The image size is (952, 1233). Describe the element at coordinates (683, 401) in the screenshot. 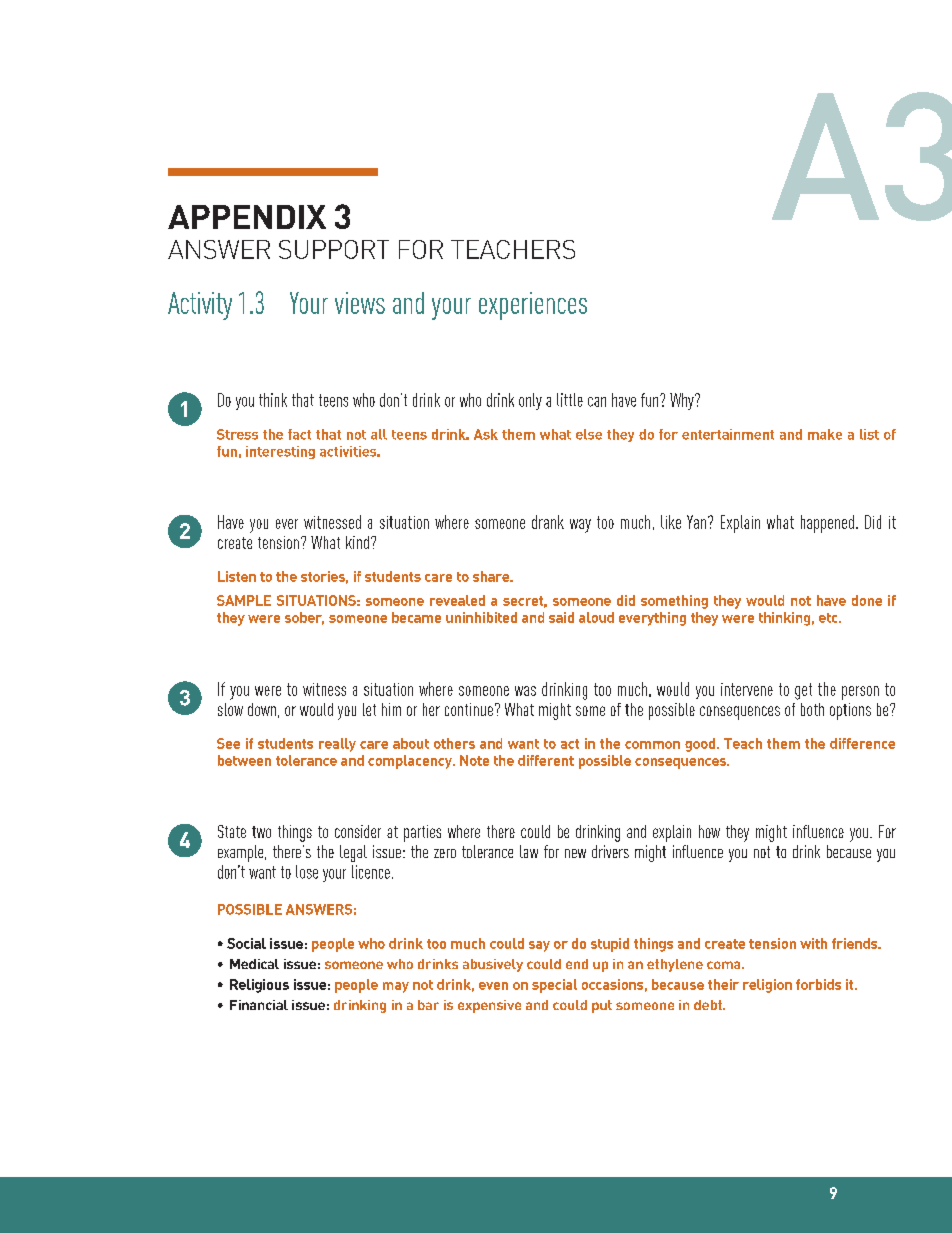

I see `Why` at that location.
